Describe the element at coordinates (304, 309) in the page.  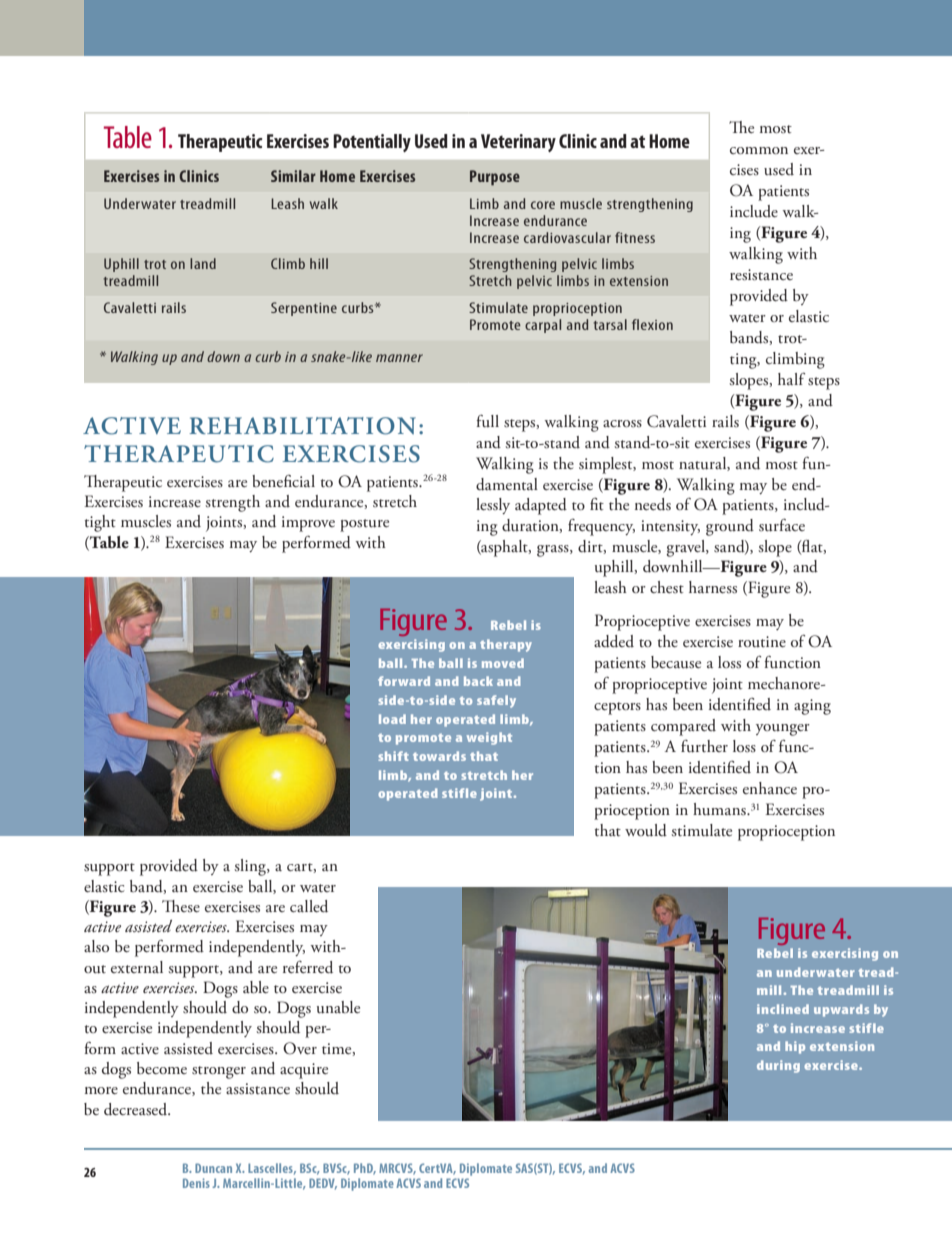
I see `Serpentine` at that location.
